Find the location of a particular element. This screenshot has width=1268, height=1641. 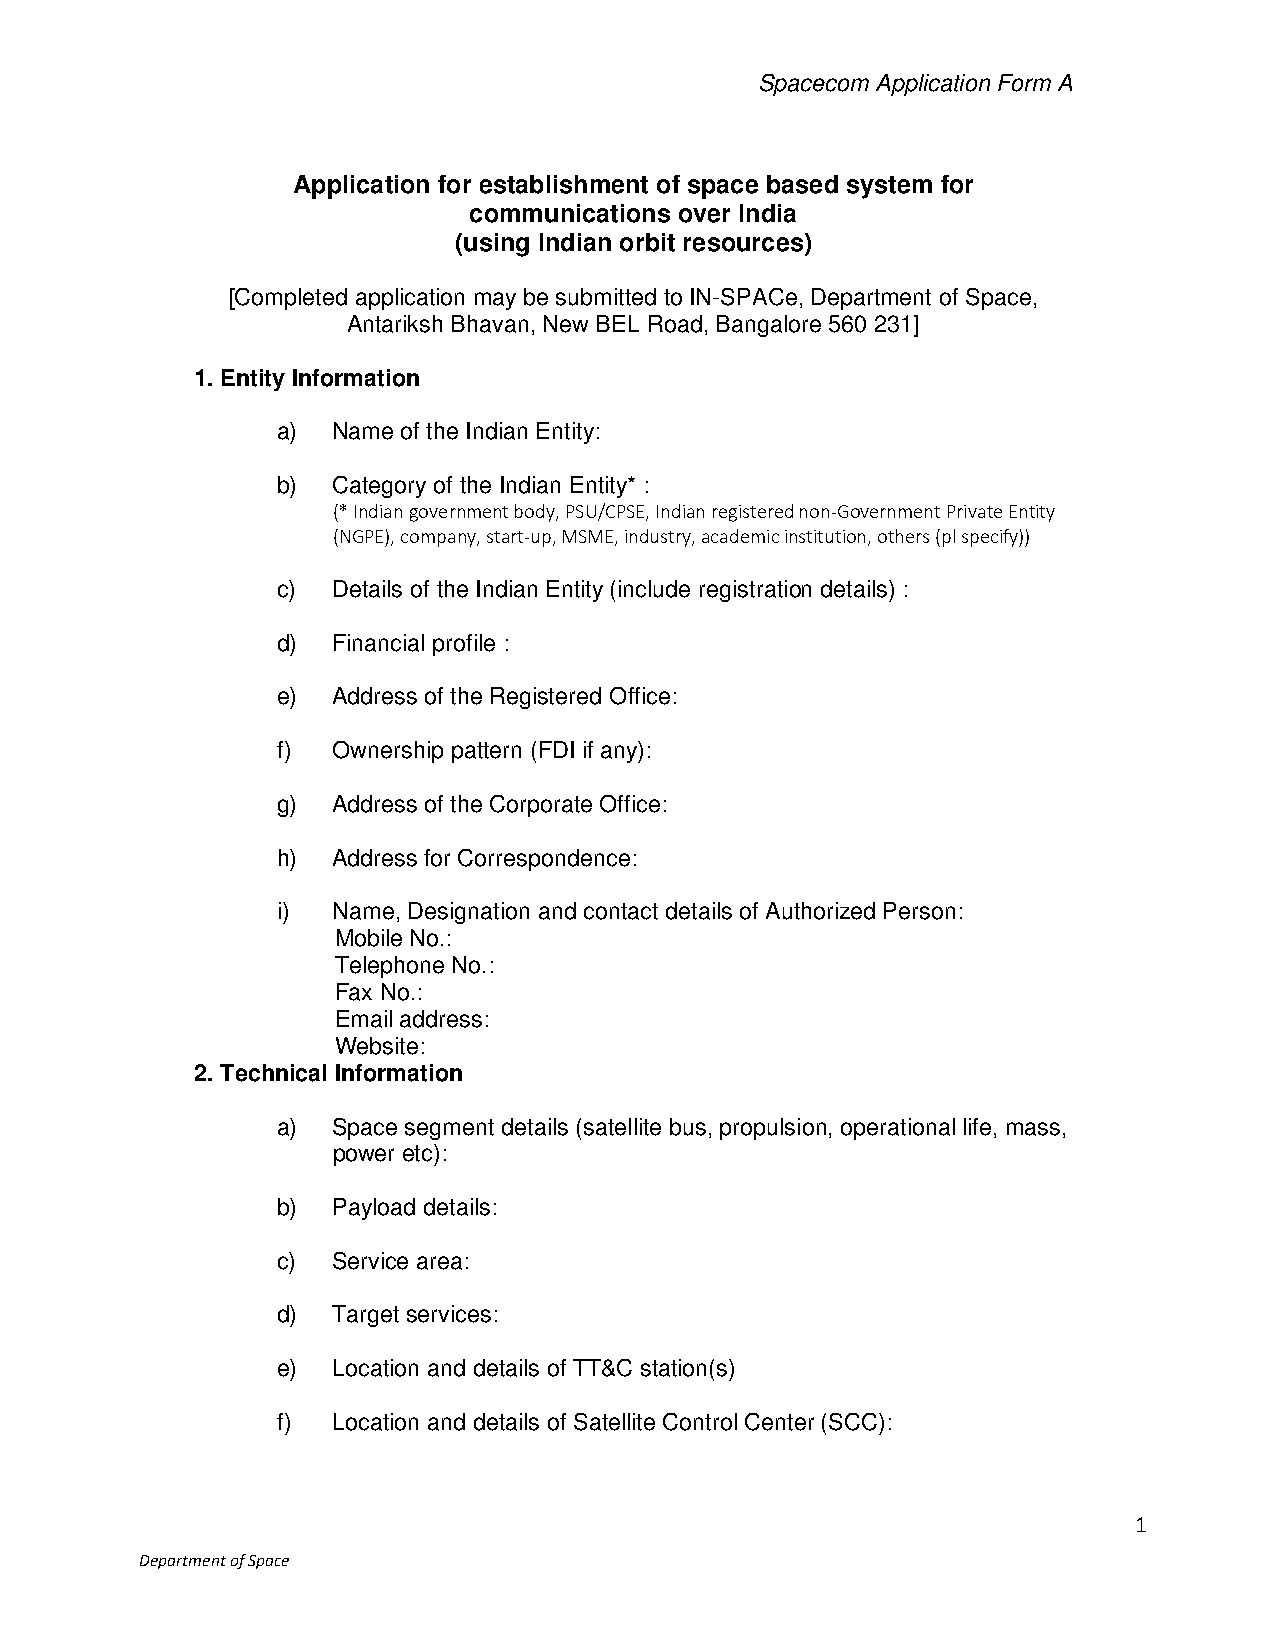

orbit is located at coordinates (647, 242).
